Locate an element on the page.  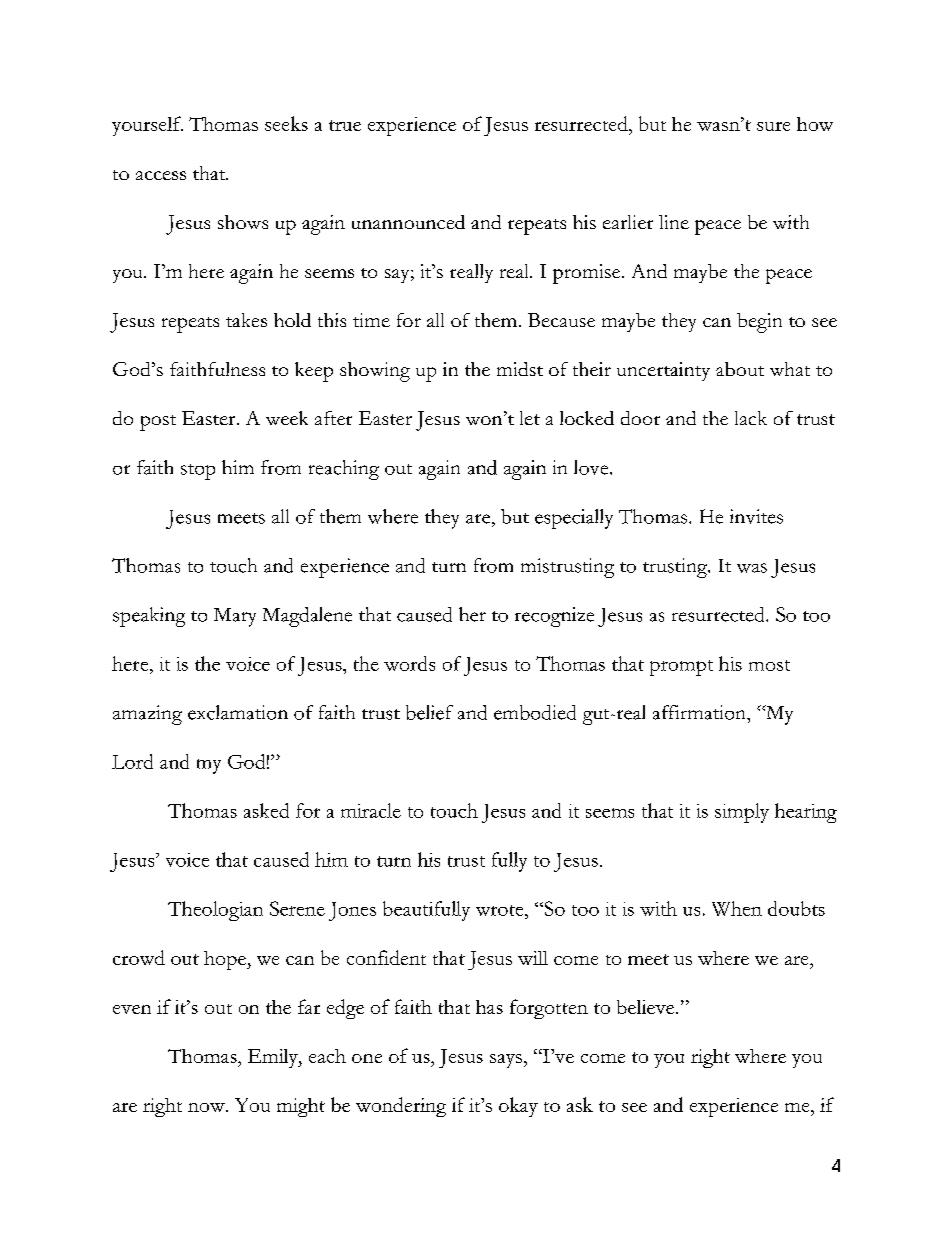
access is located at coordinates (161, 175).
